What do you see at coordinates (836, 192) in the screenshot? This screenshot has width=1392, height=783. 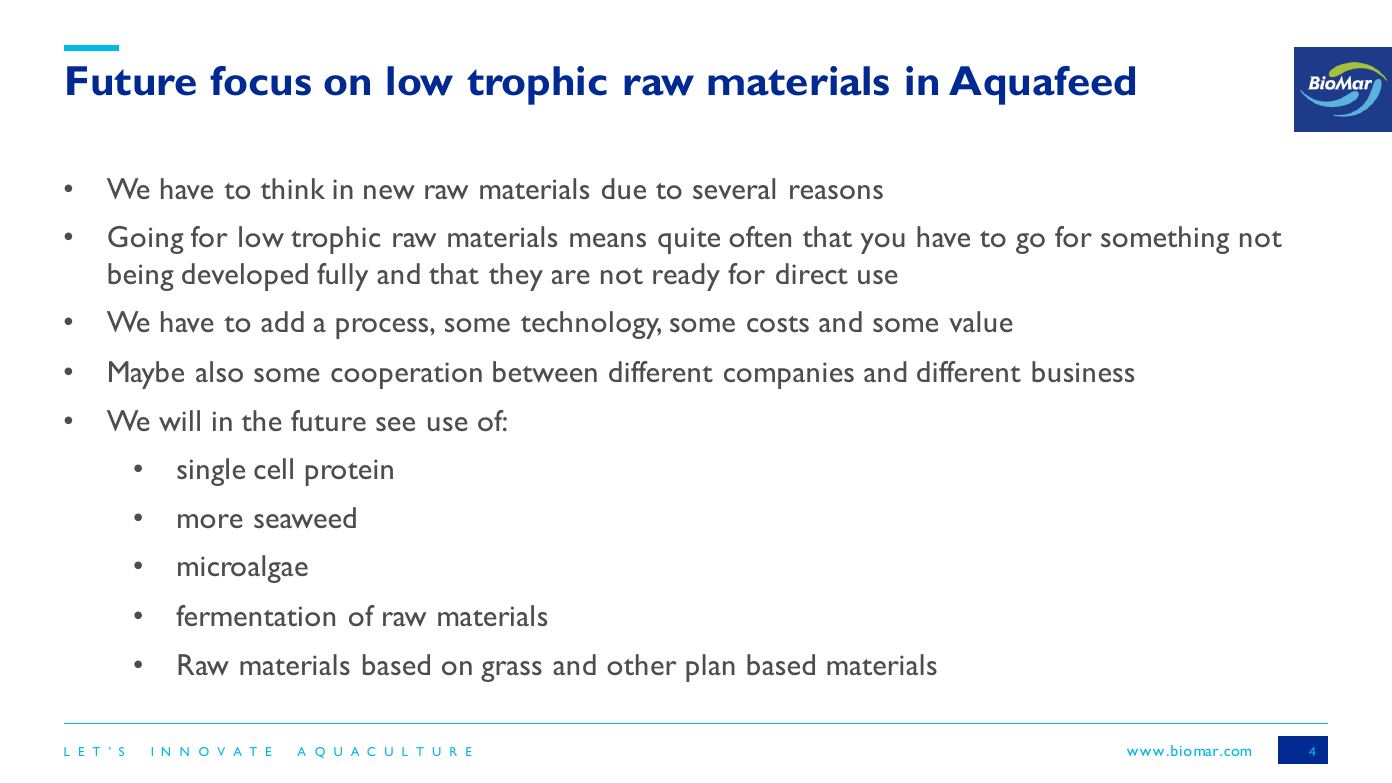 I see `reasons` at bounding box center [836, 192].
